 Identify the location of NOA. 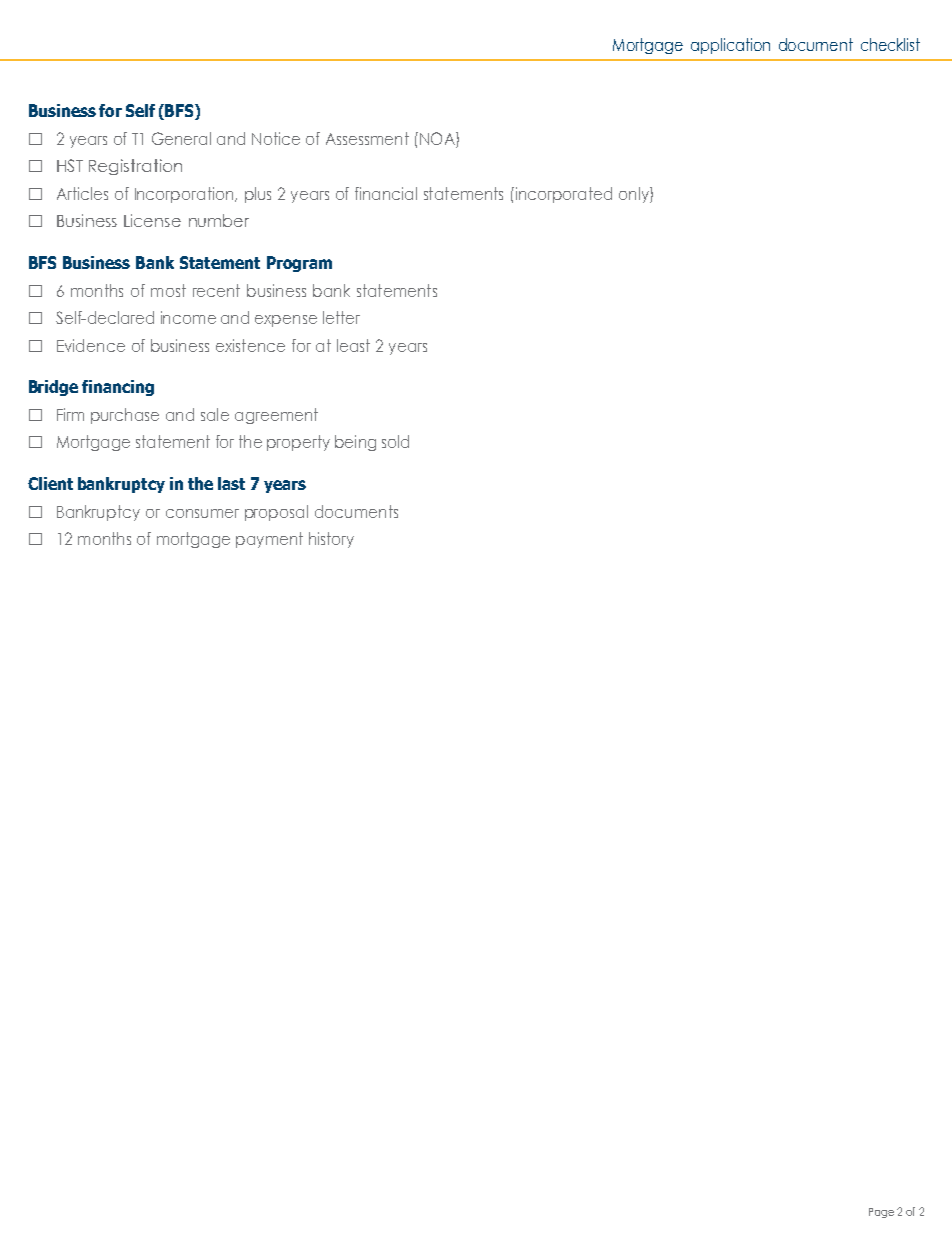
(438, 140).
